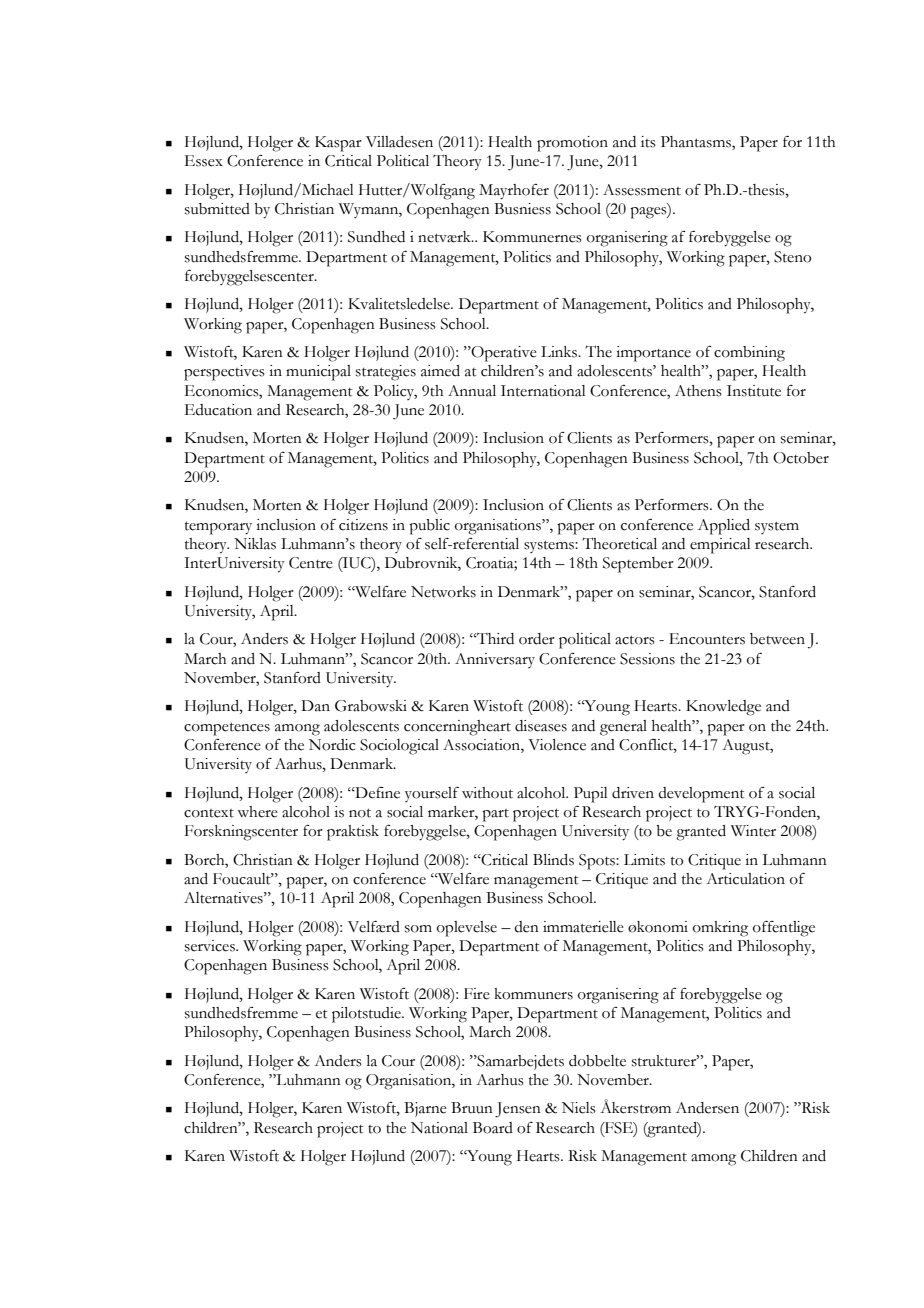 This screenshot has height=1308, width=924. I want to click on Bjarne, so click(425, 1109).
